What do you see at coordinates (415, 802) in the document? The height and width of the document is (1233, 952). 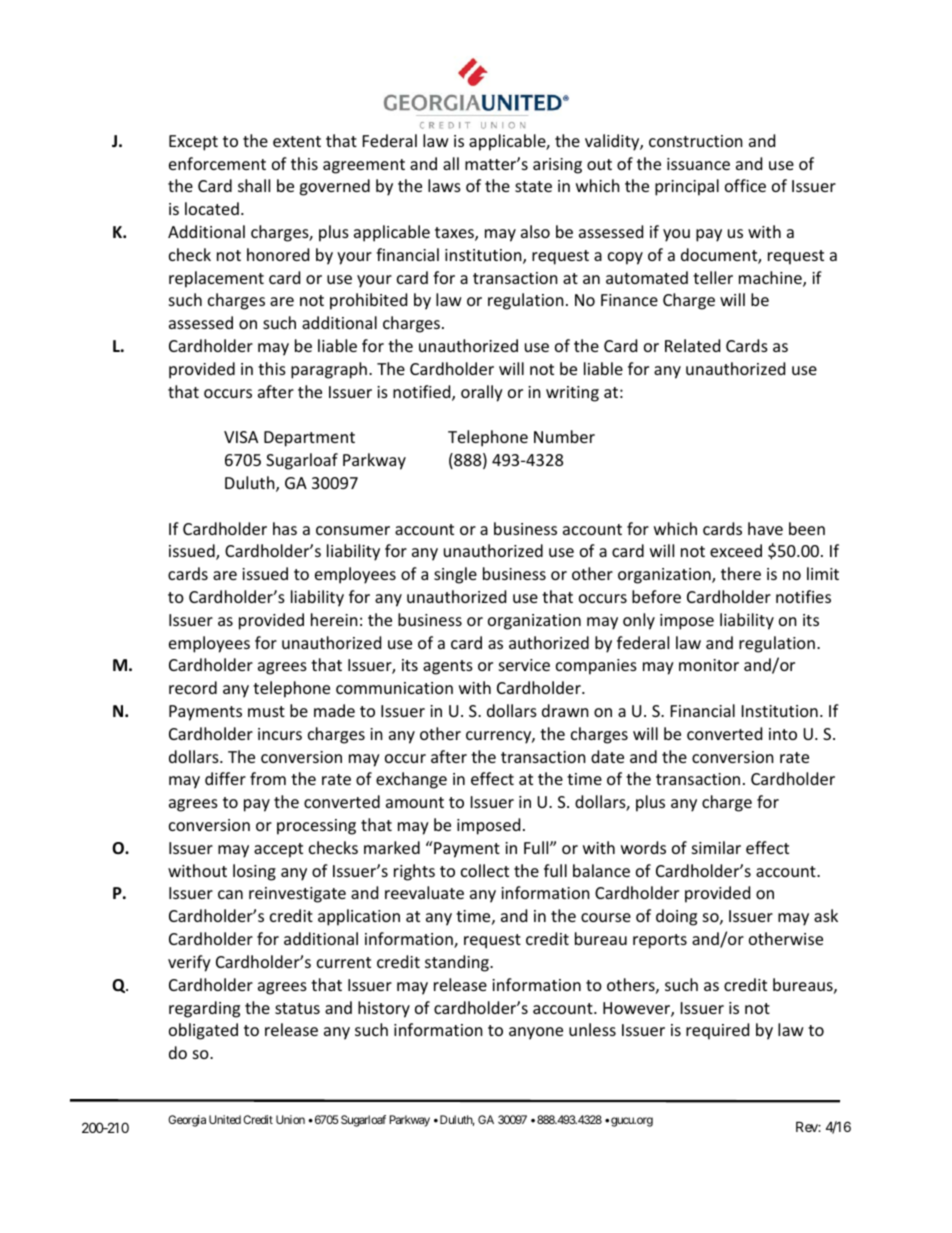 I see `amount` at bounding box center [415, 802].
